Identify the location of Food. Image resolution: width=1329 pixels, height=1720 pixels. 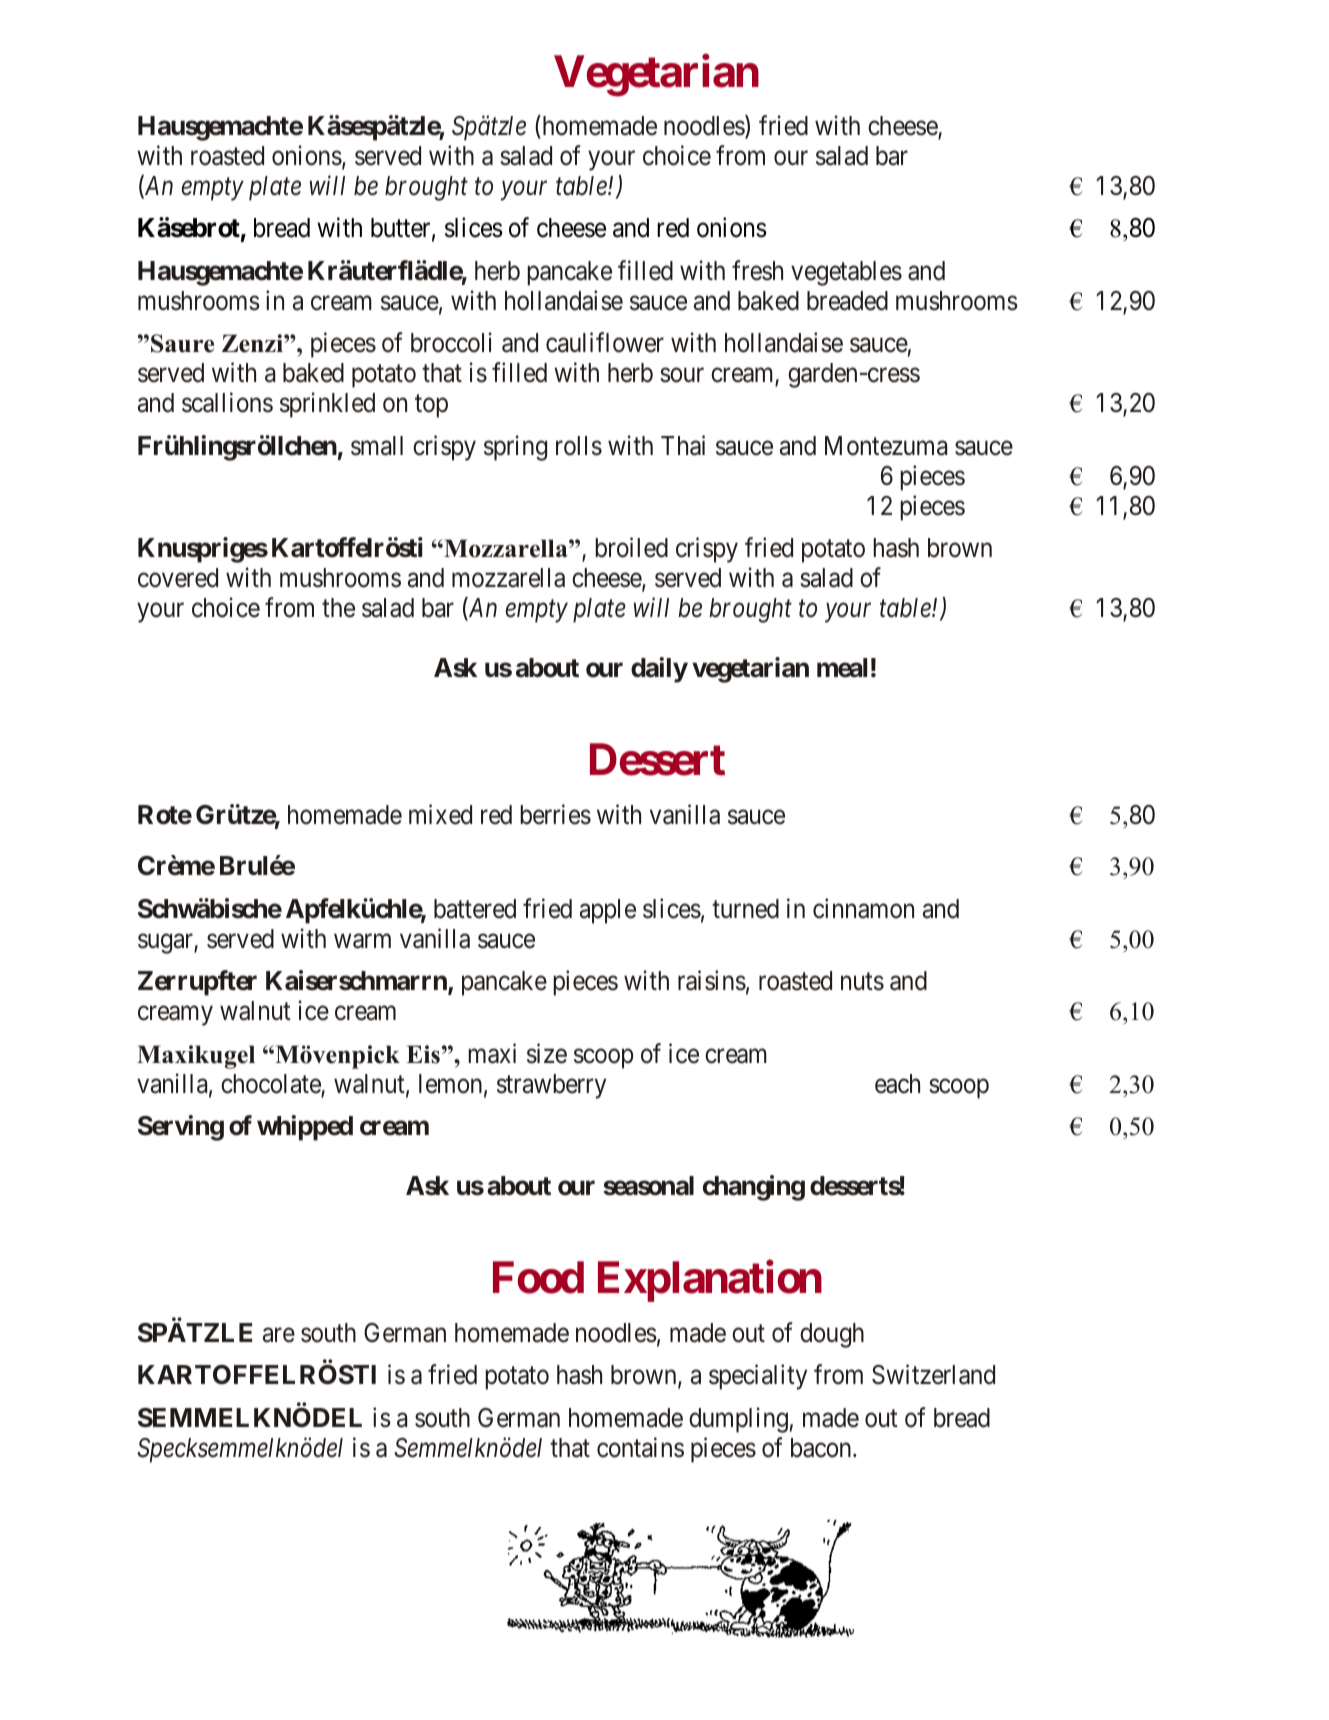
(538, 1278).
